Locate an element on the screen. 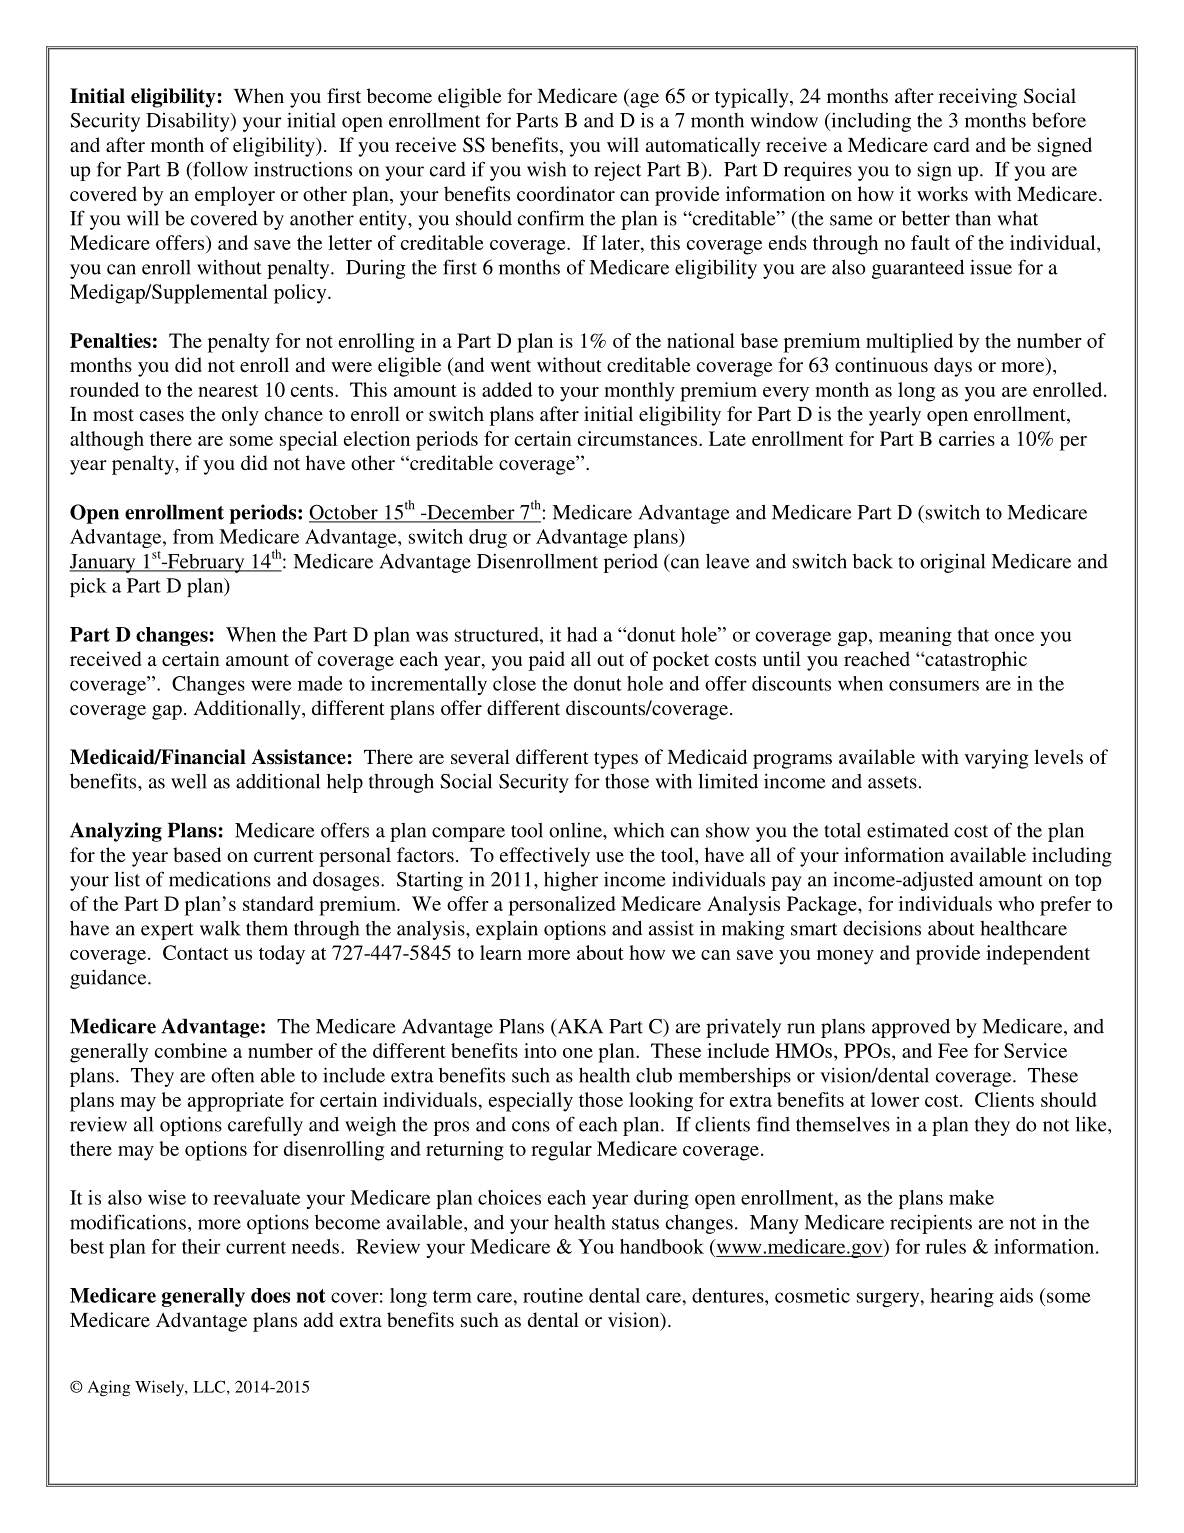  Contact is located at coordinates (196, 952).
